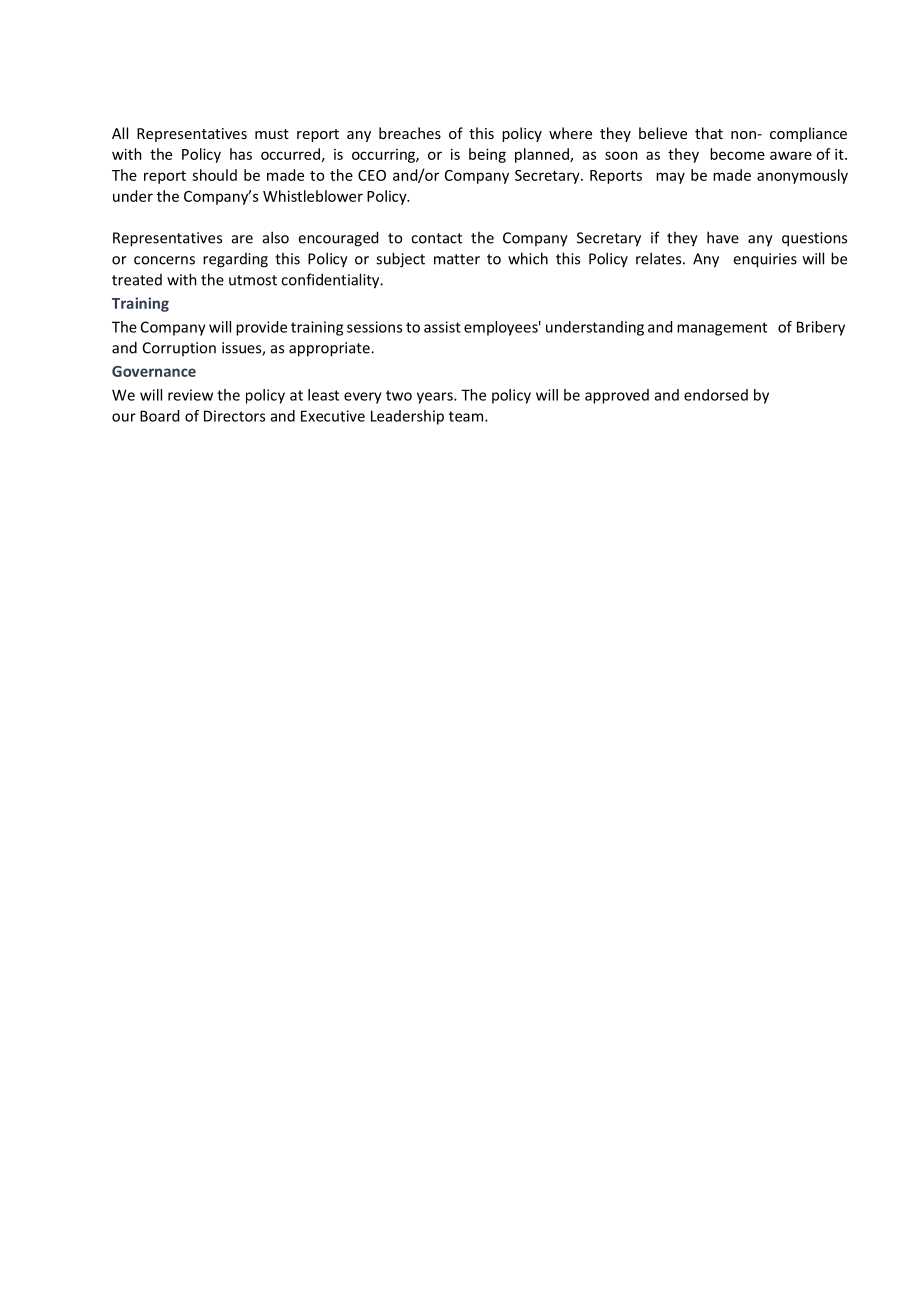 This screenshot has width=924, height=1308. I want to click on contact, so click(436, 238).
